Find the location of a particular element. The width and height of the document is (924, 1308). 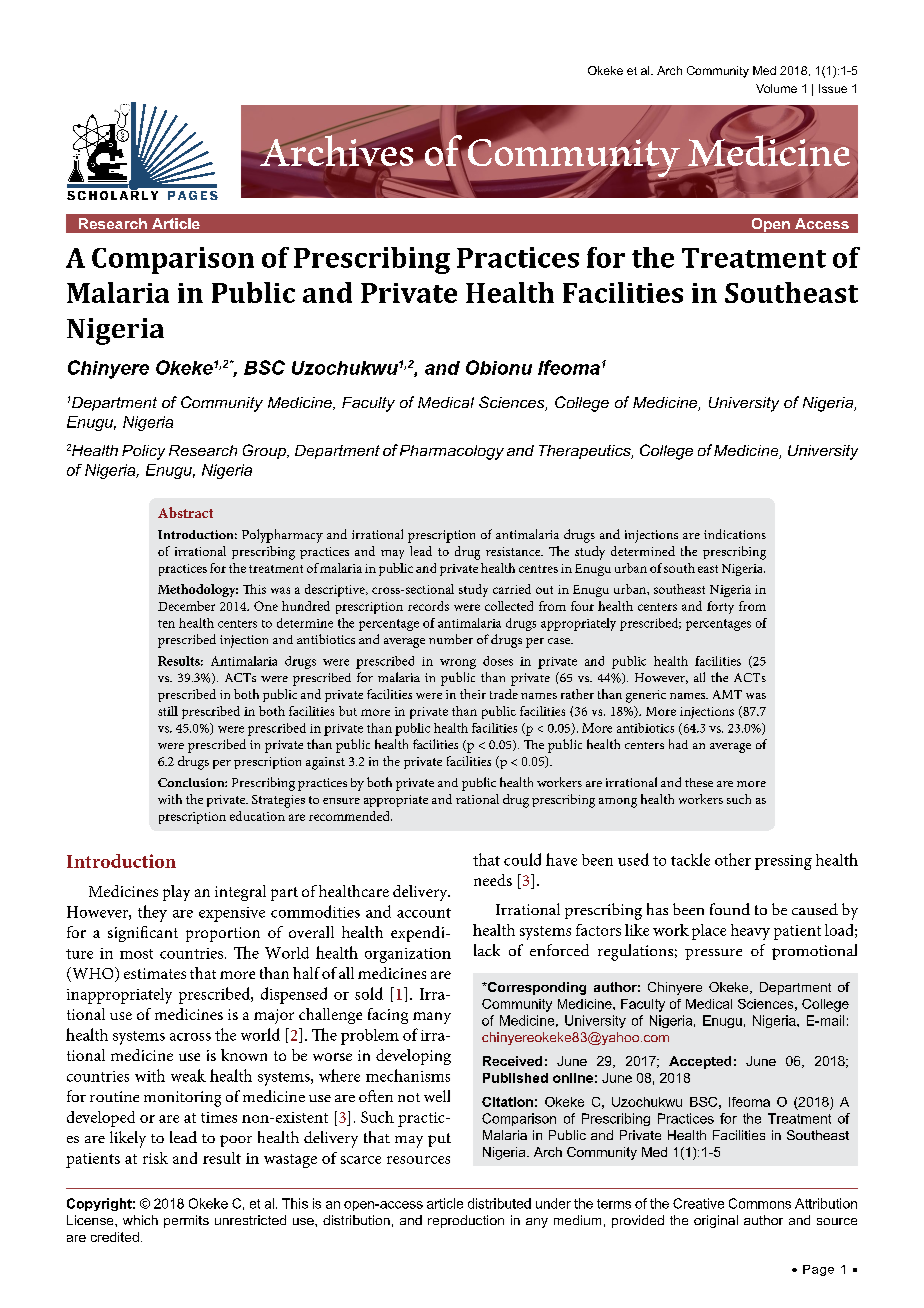

Abstract is located at coordinates (185, 512).
